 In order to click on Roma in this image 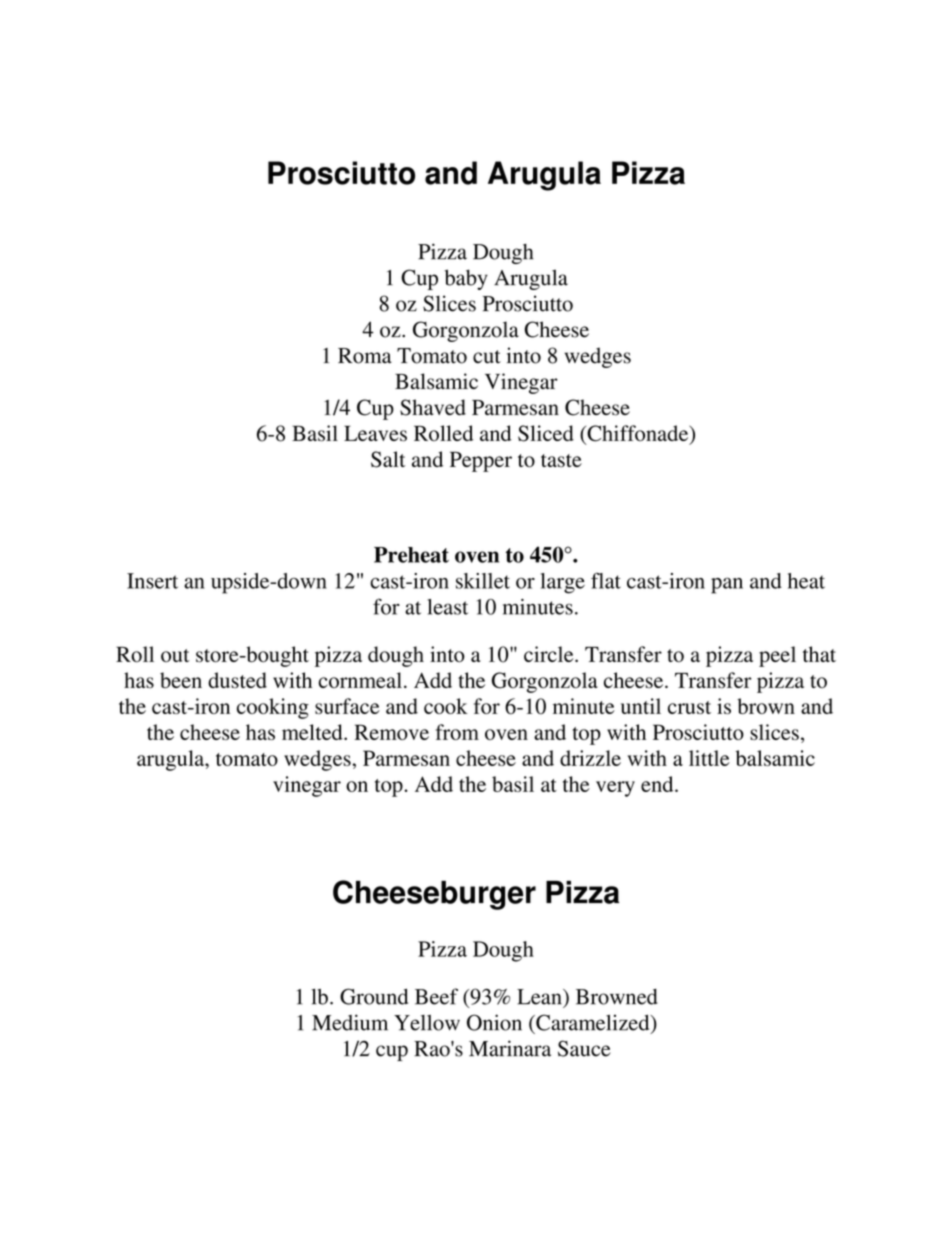, I will do `click(365, 356)`.
